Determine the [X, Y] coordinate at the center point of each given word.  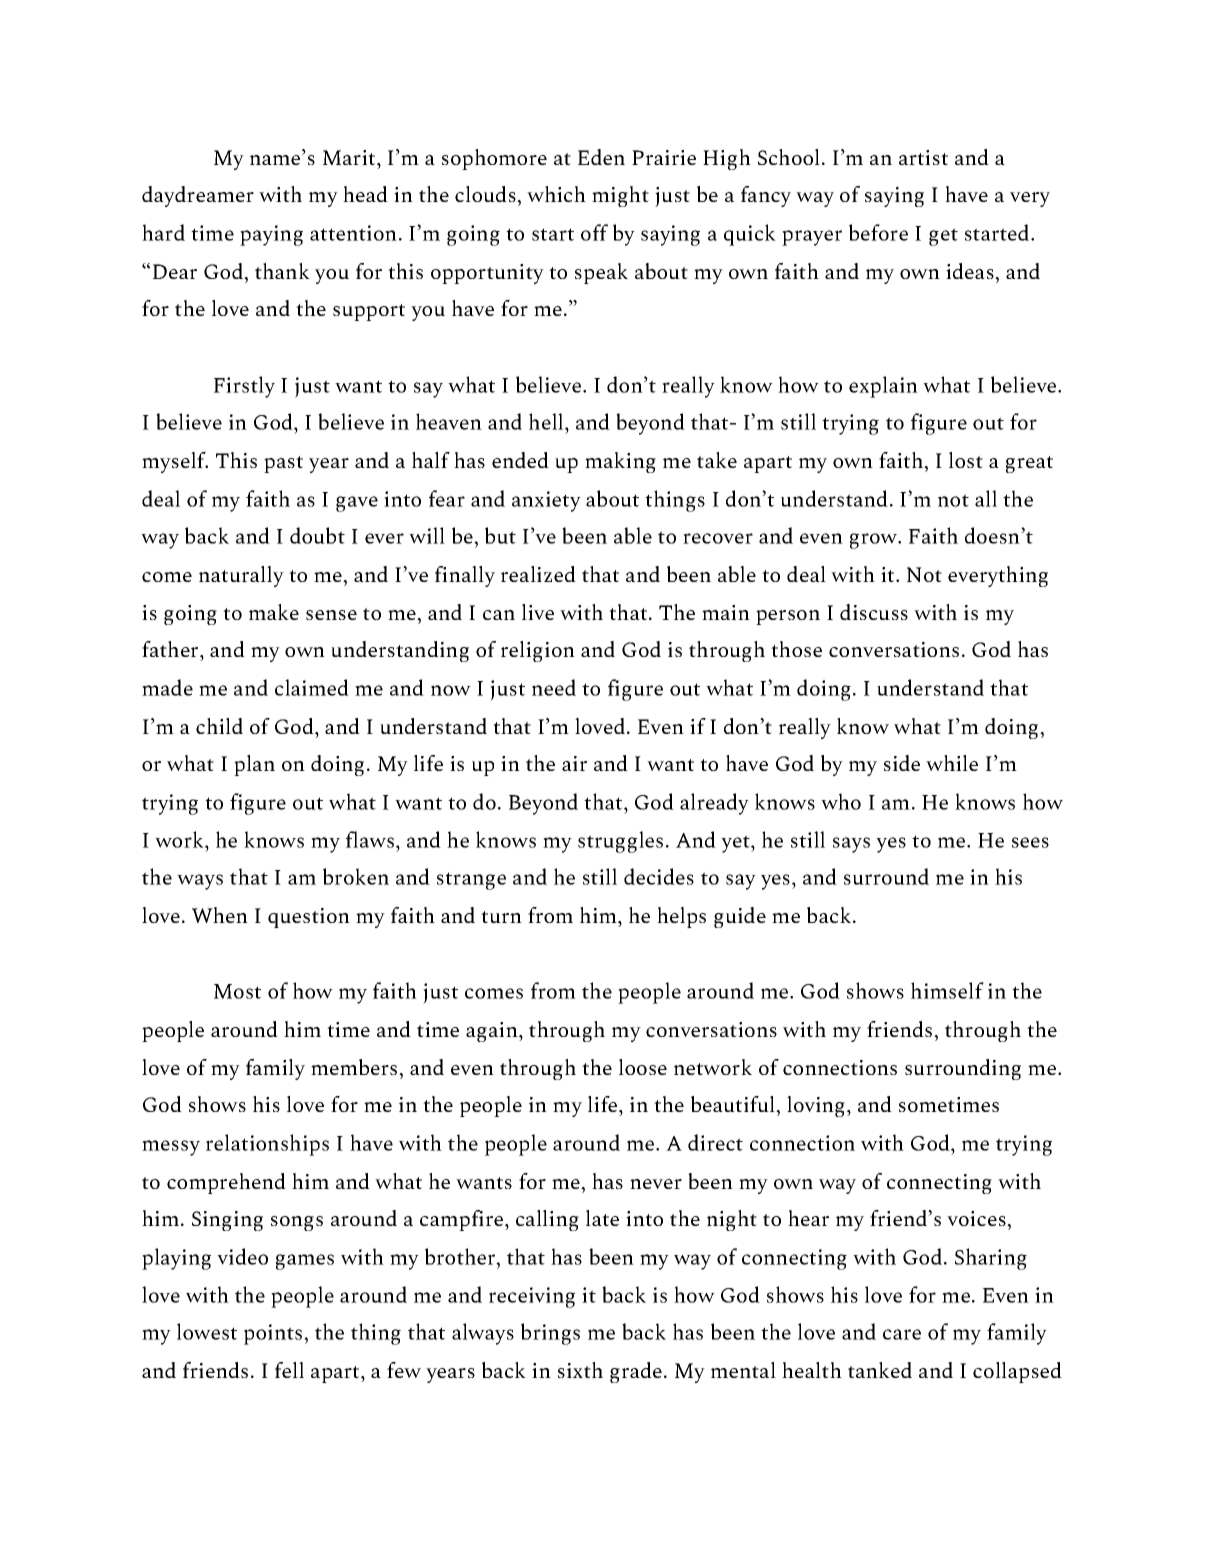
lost [966, 460]
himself [947, 990]
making [620, 462]
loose [643, 1067]
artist [923, 157]
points [274, 1334]
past [283, 464]
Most [237, 991]
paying [271, 235]
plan [254, 765]
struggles [620, 842]
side [902, 763]
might [620, 196]
